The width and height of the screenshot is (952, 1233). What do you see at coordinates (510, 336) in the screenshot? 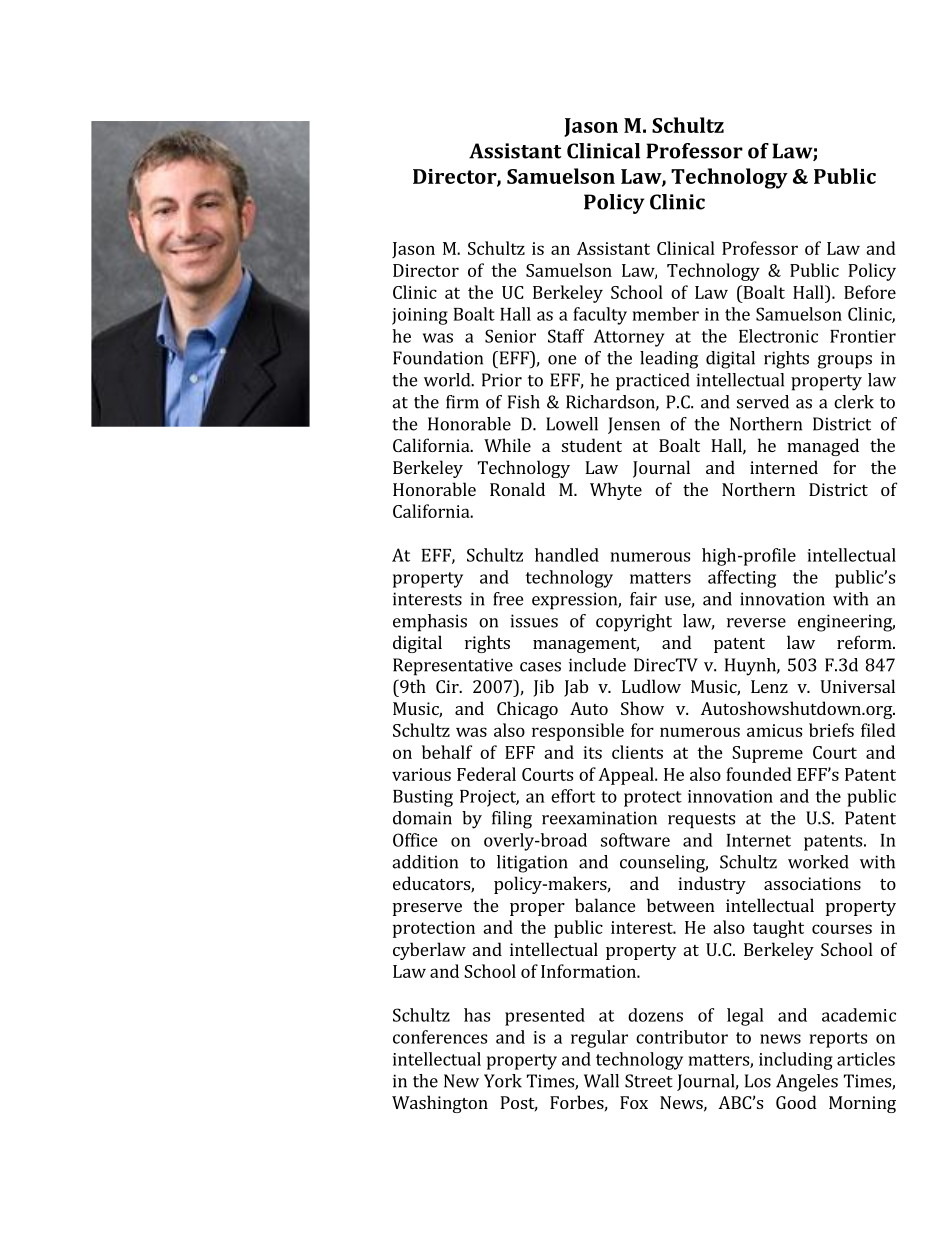
I see `Senior` at bounding box center [510, 336].
